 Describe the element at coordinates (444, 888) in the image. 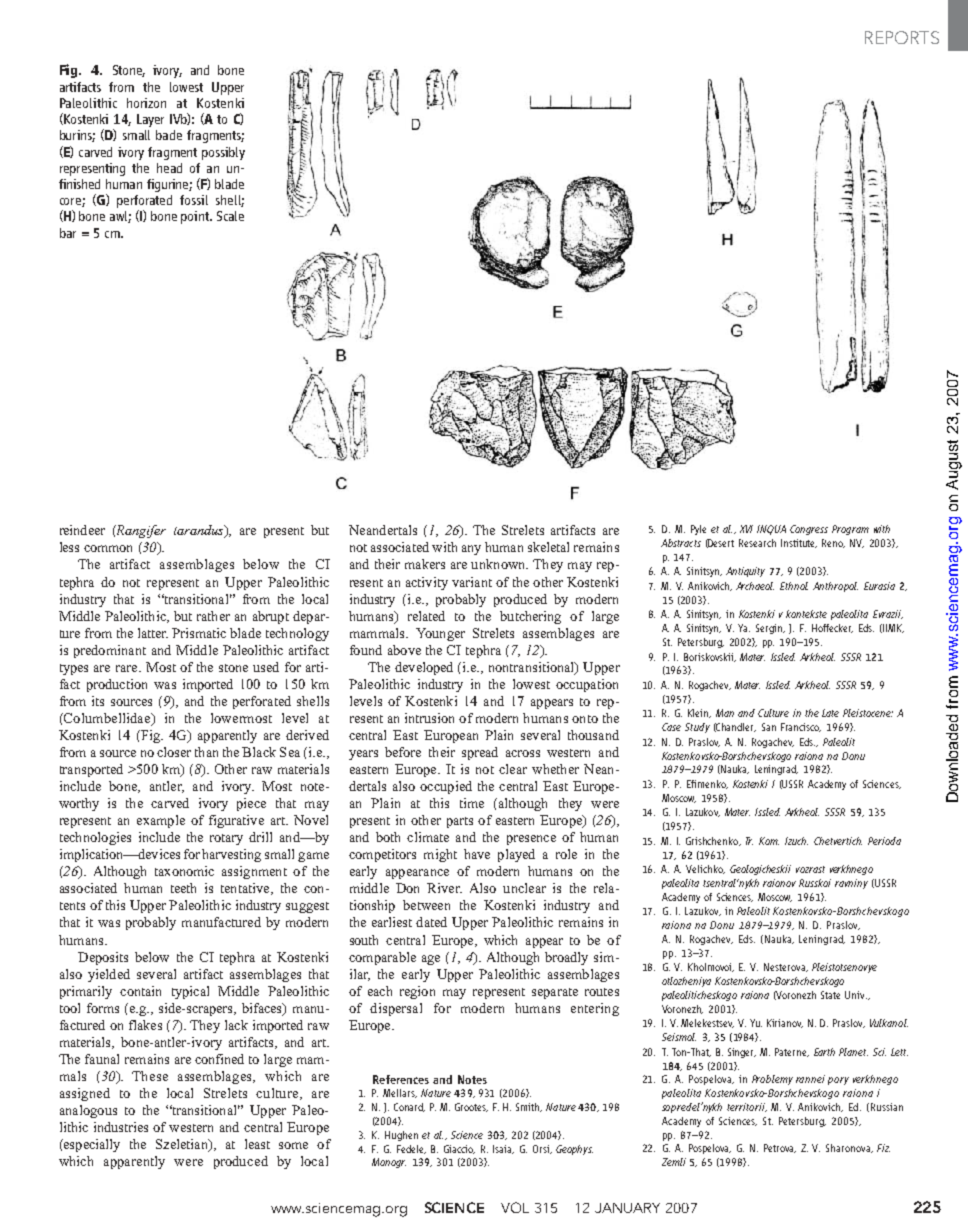

I see `River` at that location.
